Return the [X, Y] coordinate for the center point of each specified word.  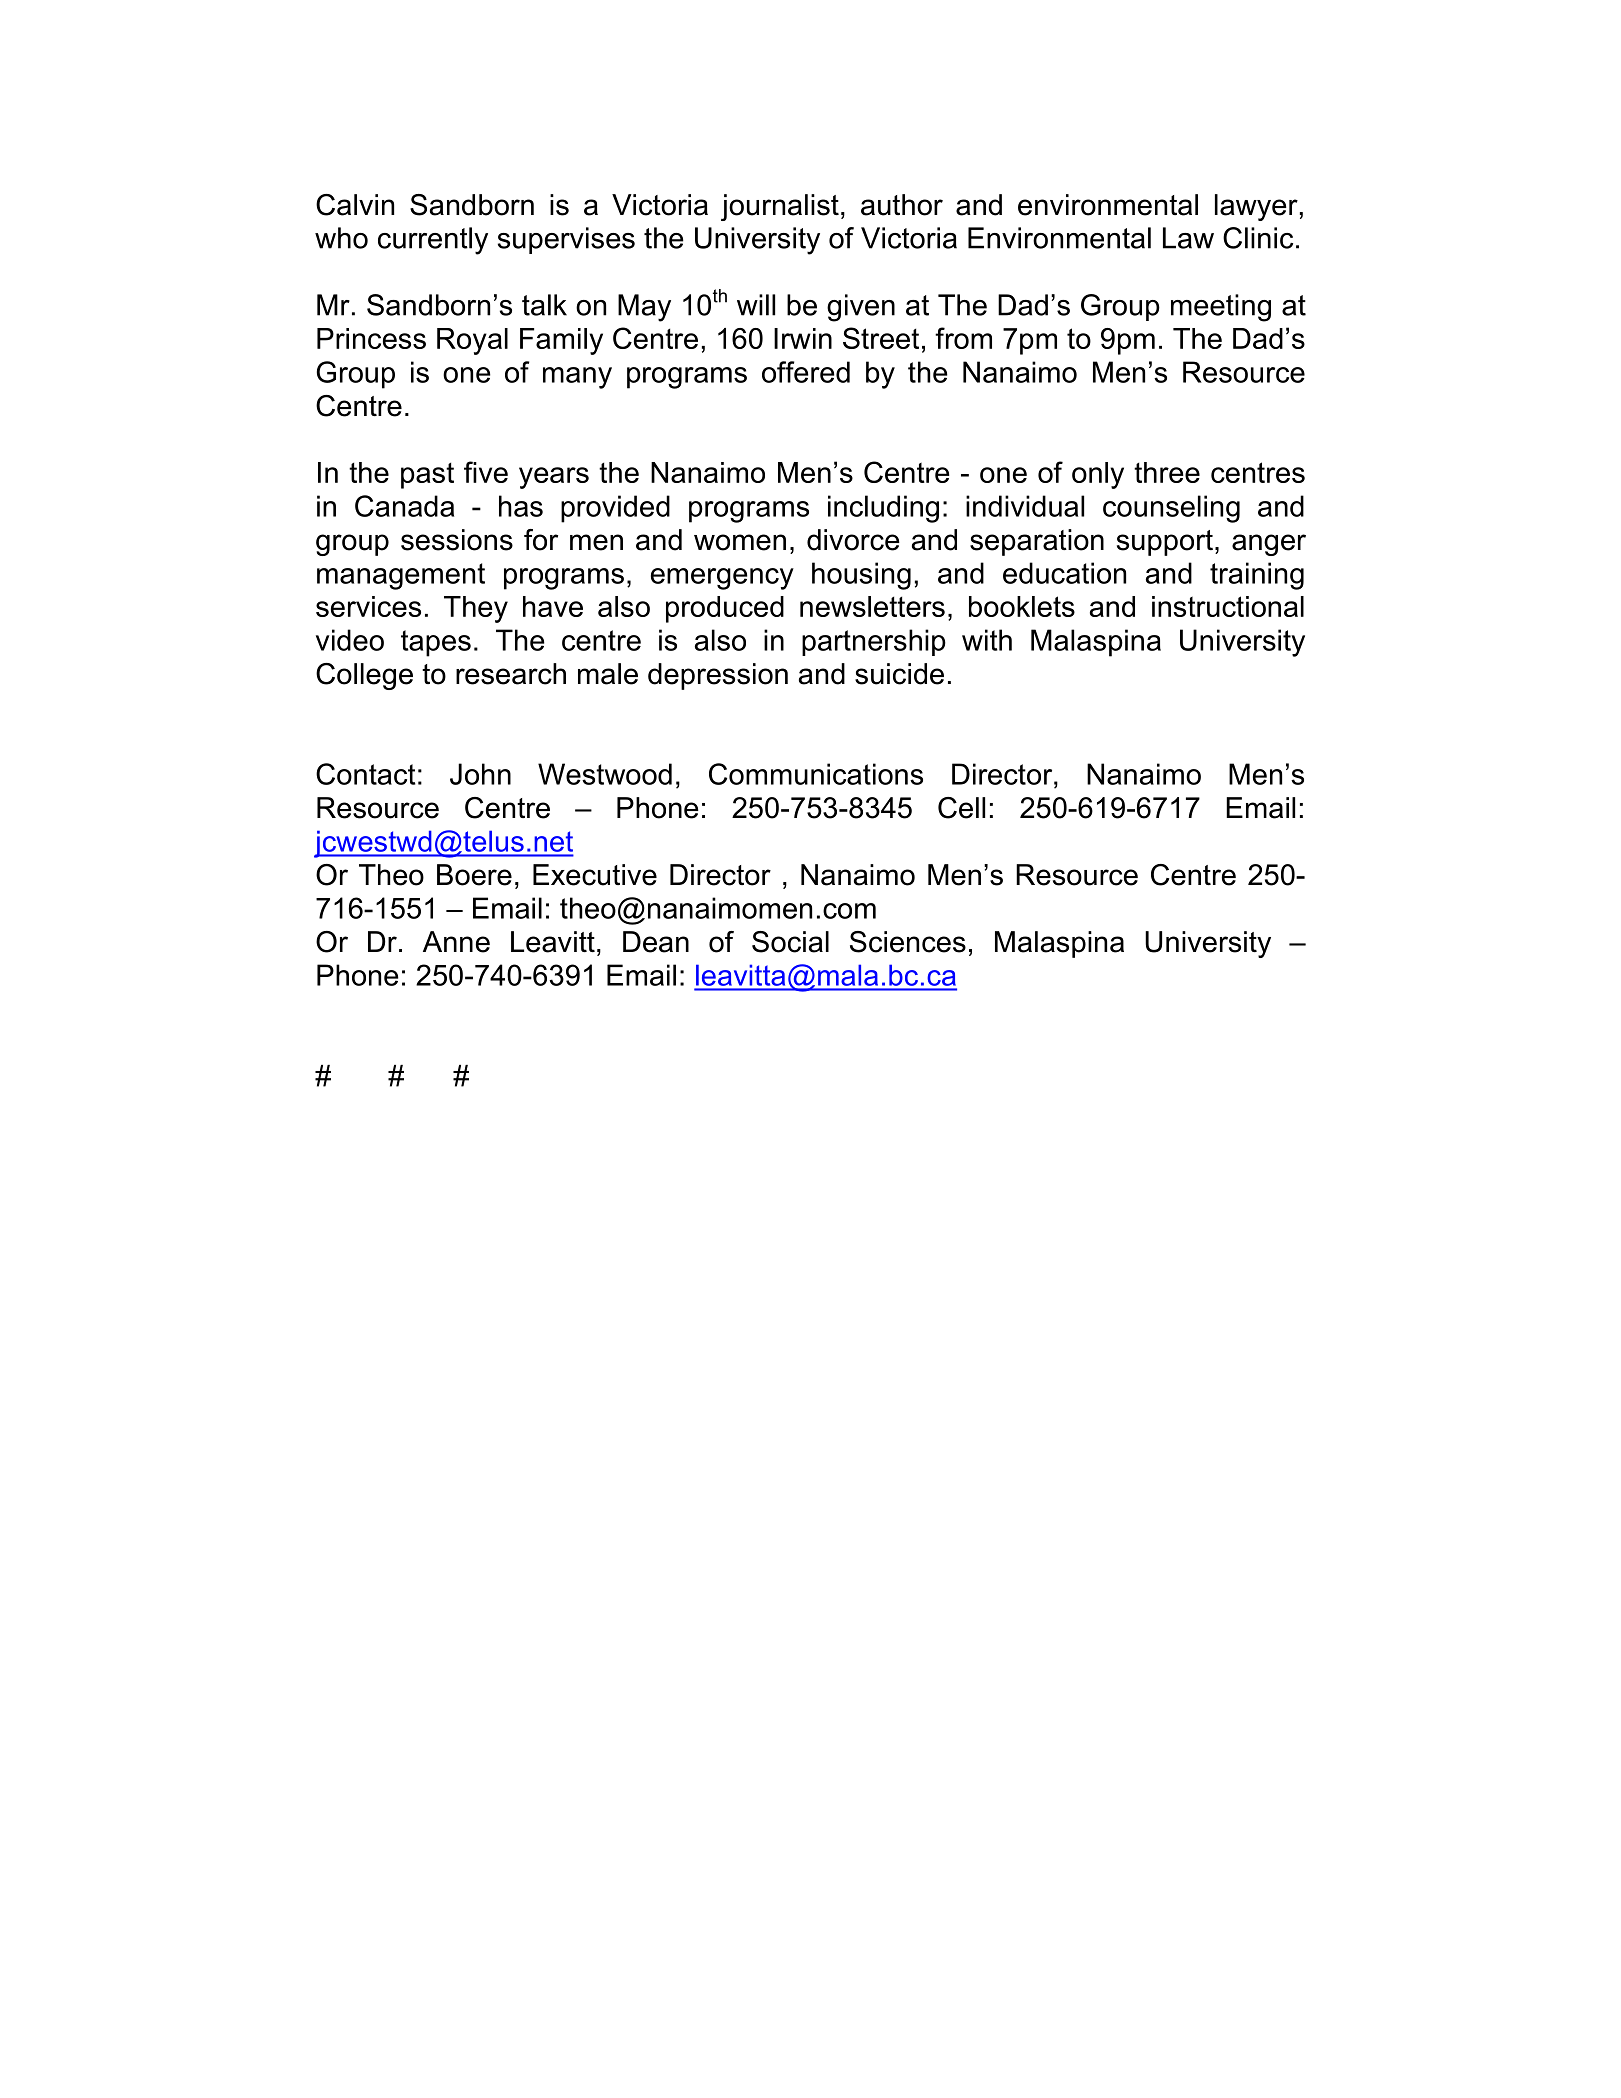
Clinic [1258, 238]
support [1165, 543]
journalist [780, 207]
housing [861, 576]
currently [433, 241]
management [401, 576]
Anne [456, 942]
